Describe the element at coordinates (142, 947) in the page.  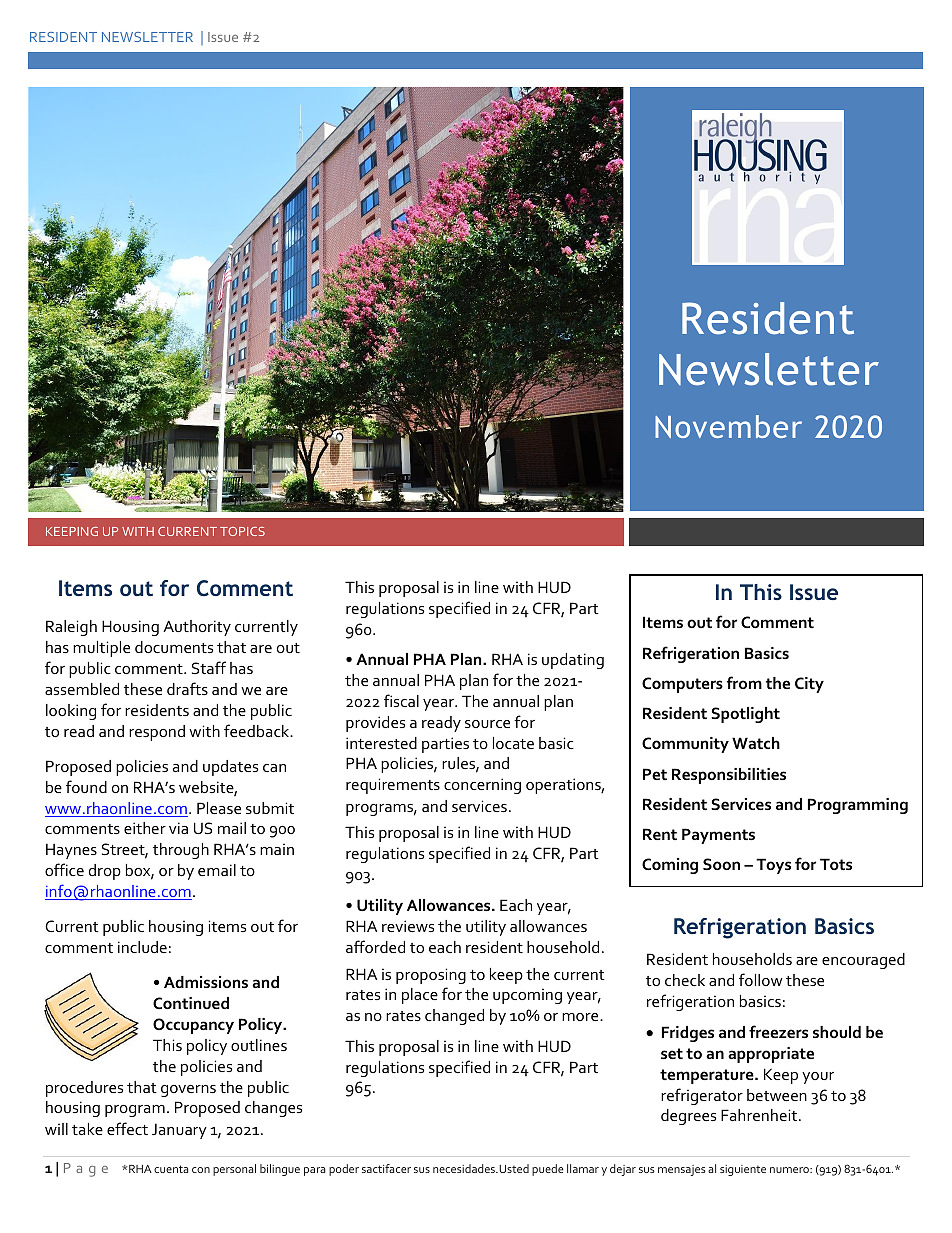
I see `include` at that location.
